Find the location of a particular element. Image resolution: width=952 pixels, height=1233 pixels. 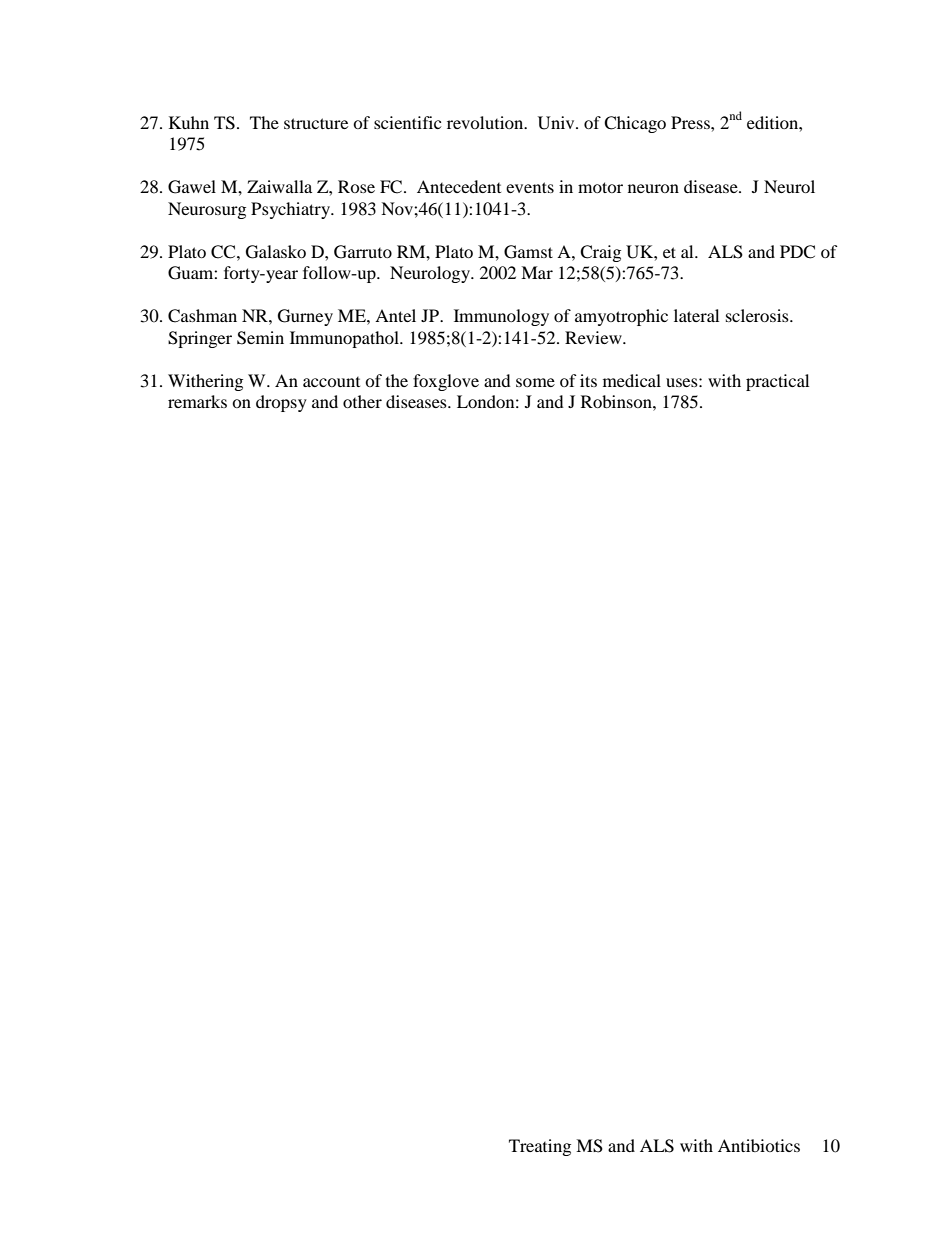

revolution is located at coordinates (486, 122).
